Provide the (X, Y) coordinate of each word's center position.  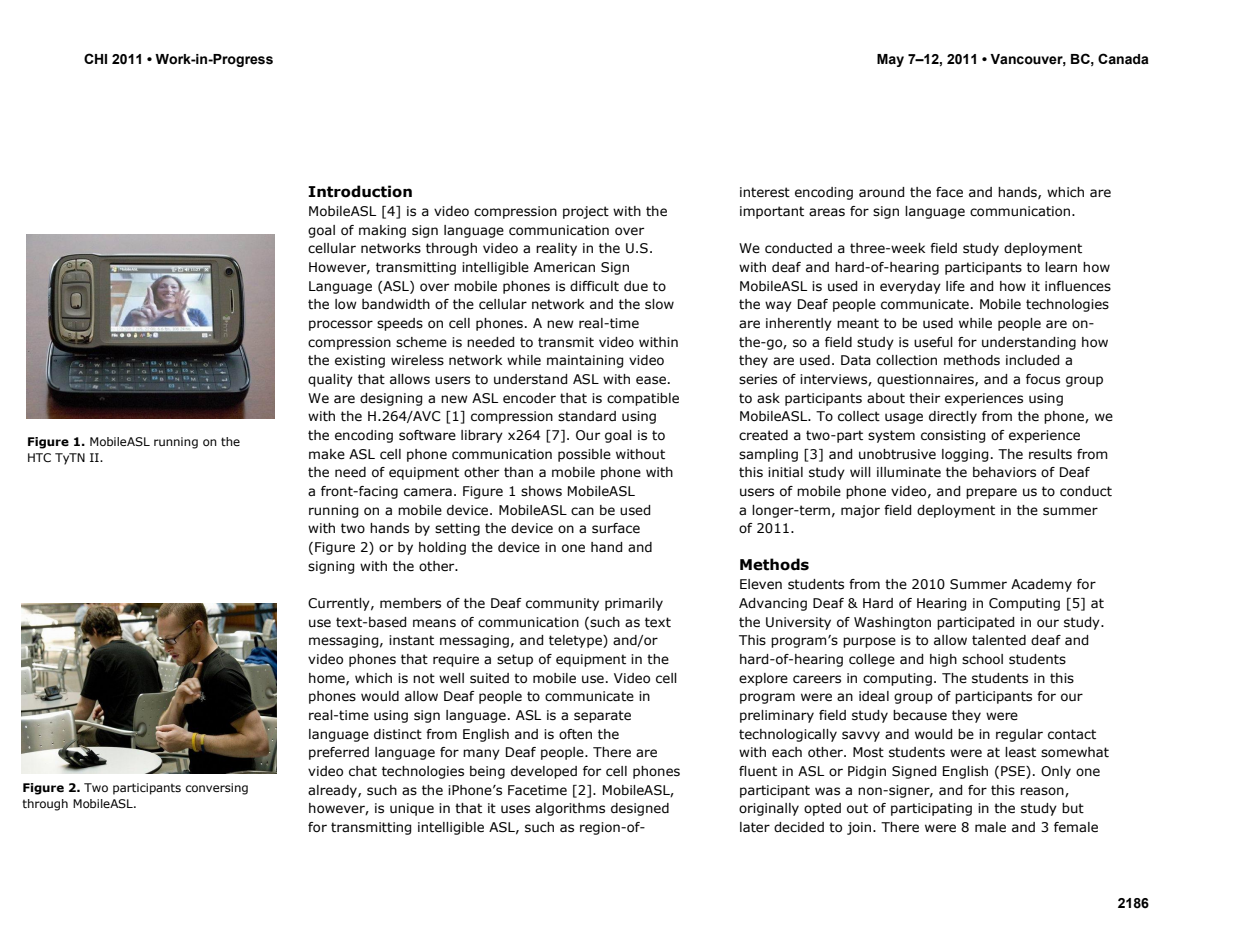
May (890, 60)
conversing (217, 789)
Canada (1123, 59)
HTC (39, 457)
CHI (95, 58)
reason (1043, 792)
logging (965, 455)
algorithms (570, 809)
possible (584, 455)
